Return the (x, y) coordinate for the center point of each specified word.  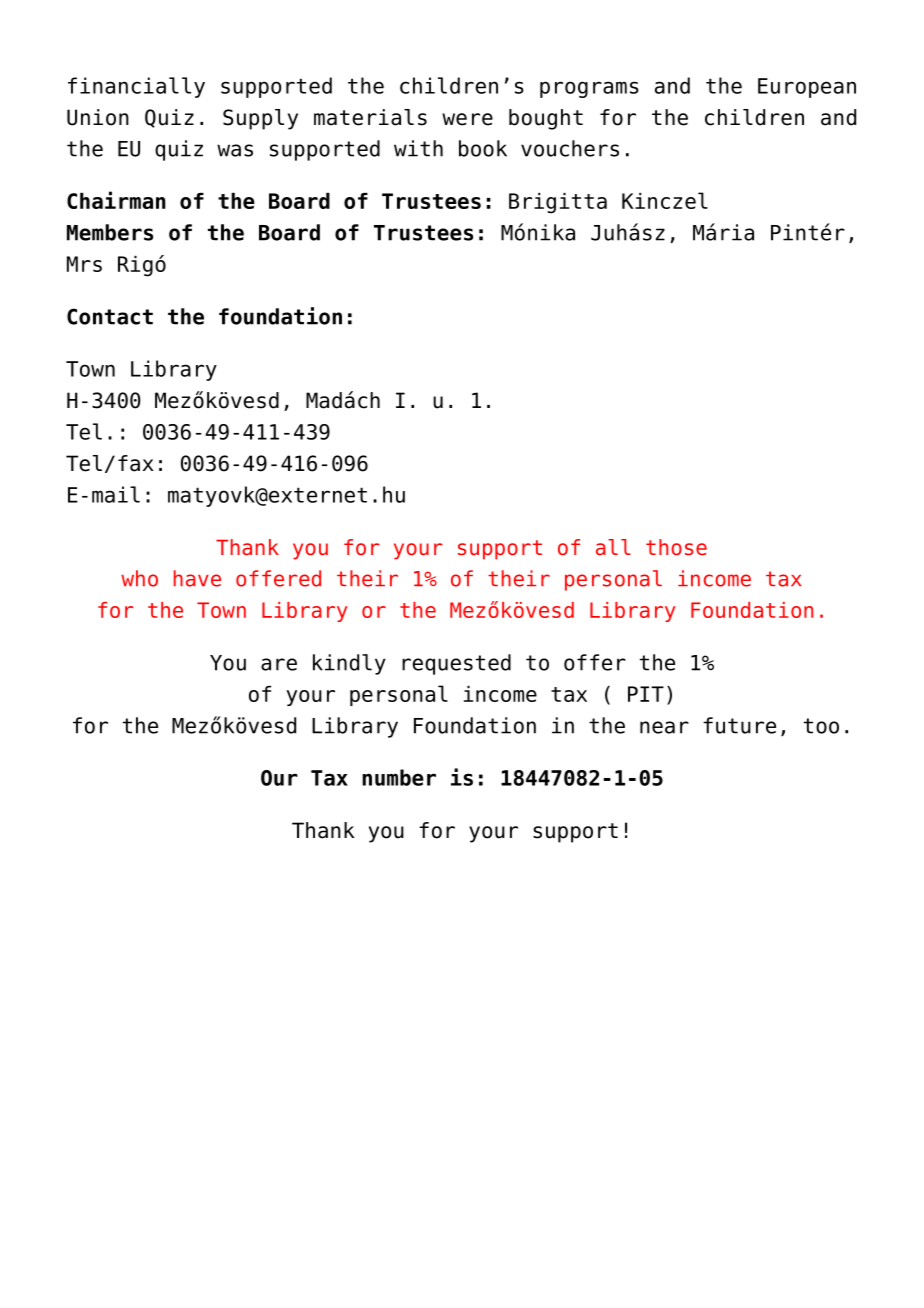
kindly (349, 664)
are (279, 664)
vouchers (570, 148)
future (739, 725)
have (197, 578)
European (807, 88)
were (467, 119)
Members (110, 232)
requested (456, 664)
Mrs (84, 264)
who (139, 578)
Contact (110, 316)
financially (136, 87)
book (483, 148)
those (676, 547)
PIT (646, 694)
